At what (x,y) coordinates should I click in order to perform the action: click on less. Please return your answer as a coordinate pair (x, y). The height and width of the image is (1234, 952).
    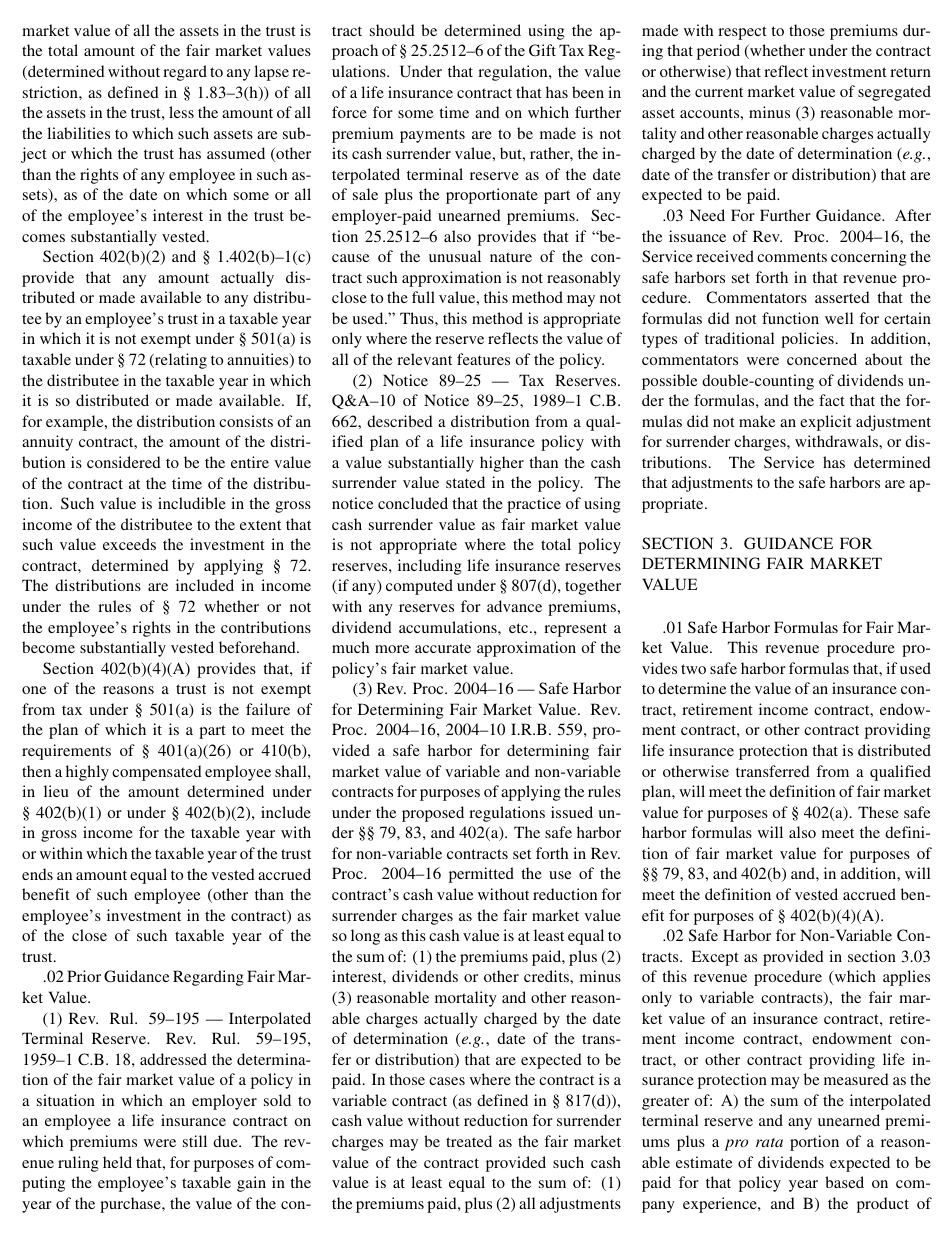
    Looking at the image, I should click on (181, 112).
